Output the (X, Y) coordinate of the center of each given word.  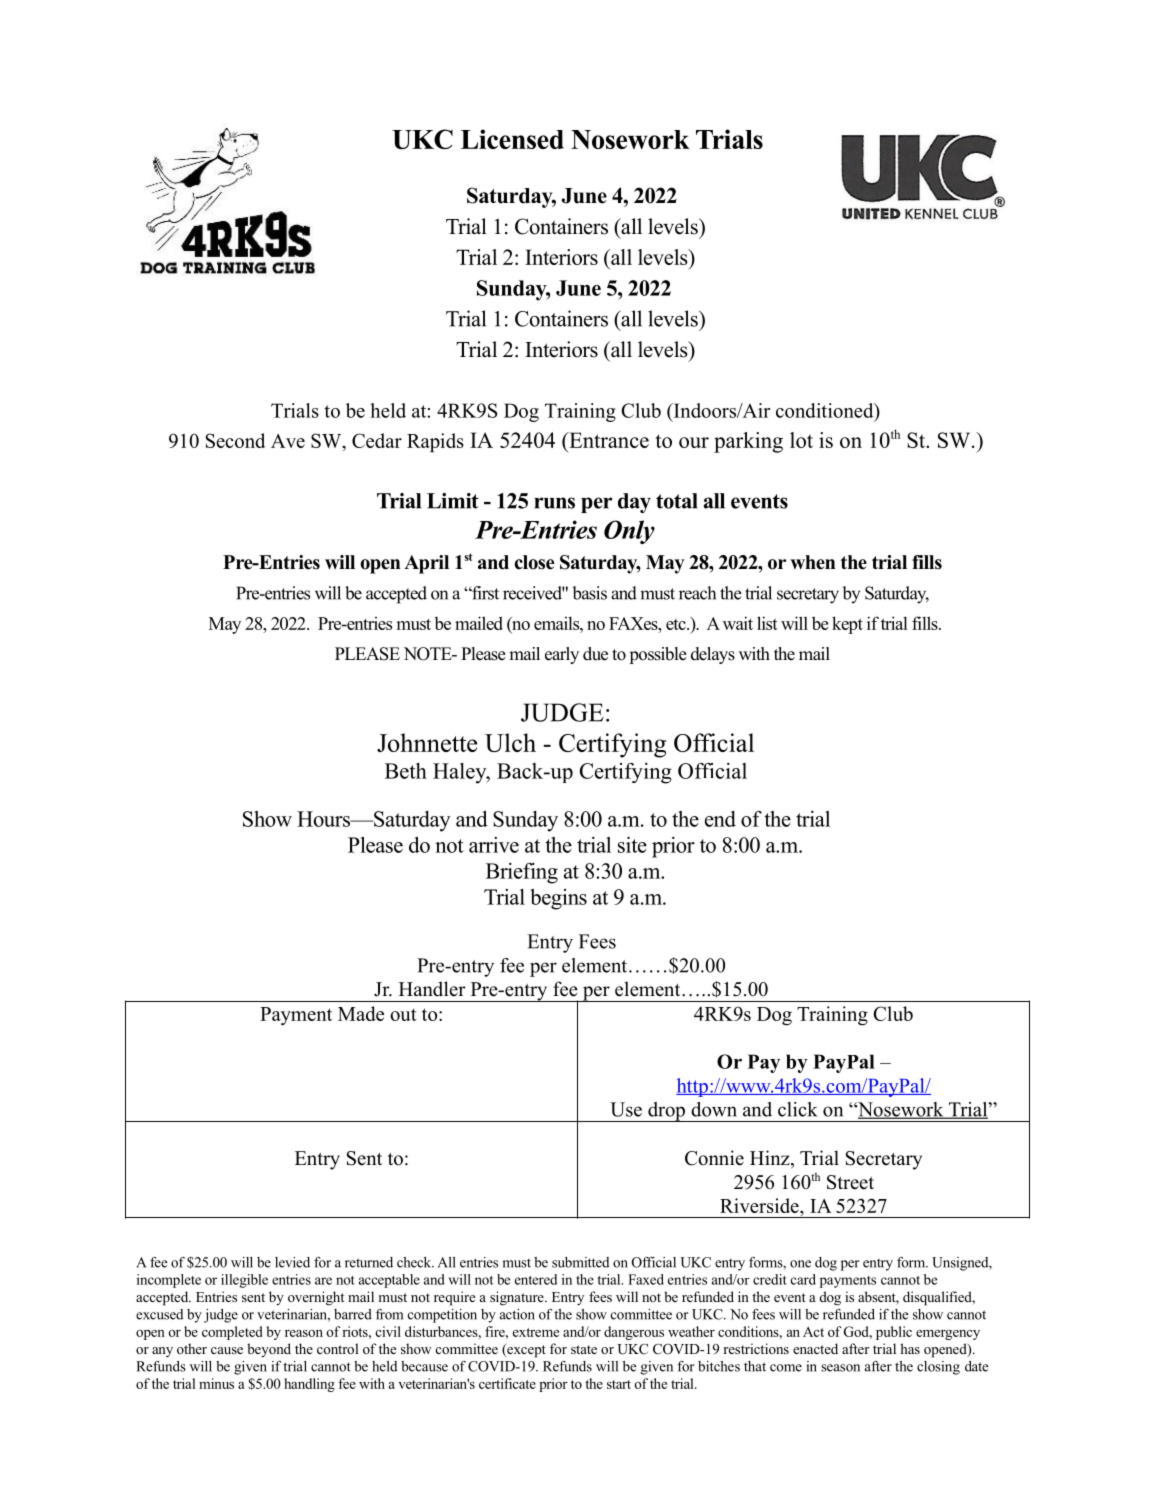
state (584, 1349)
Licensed (512, 139)
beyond (269, 1350)
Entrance (608, 440)
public (894, 1333)
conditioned (826, 410)
